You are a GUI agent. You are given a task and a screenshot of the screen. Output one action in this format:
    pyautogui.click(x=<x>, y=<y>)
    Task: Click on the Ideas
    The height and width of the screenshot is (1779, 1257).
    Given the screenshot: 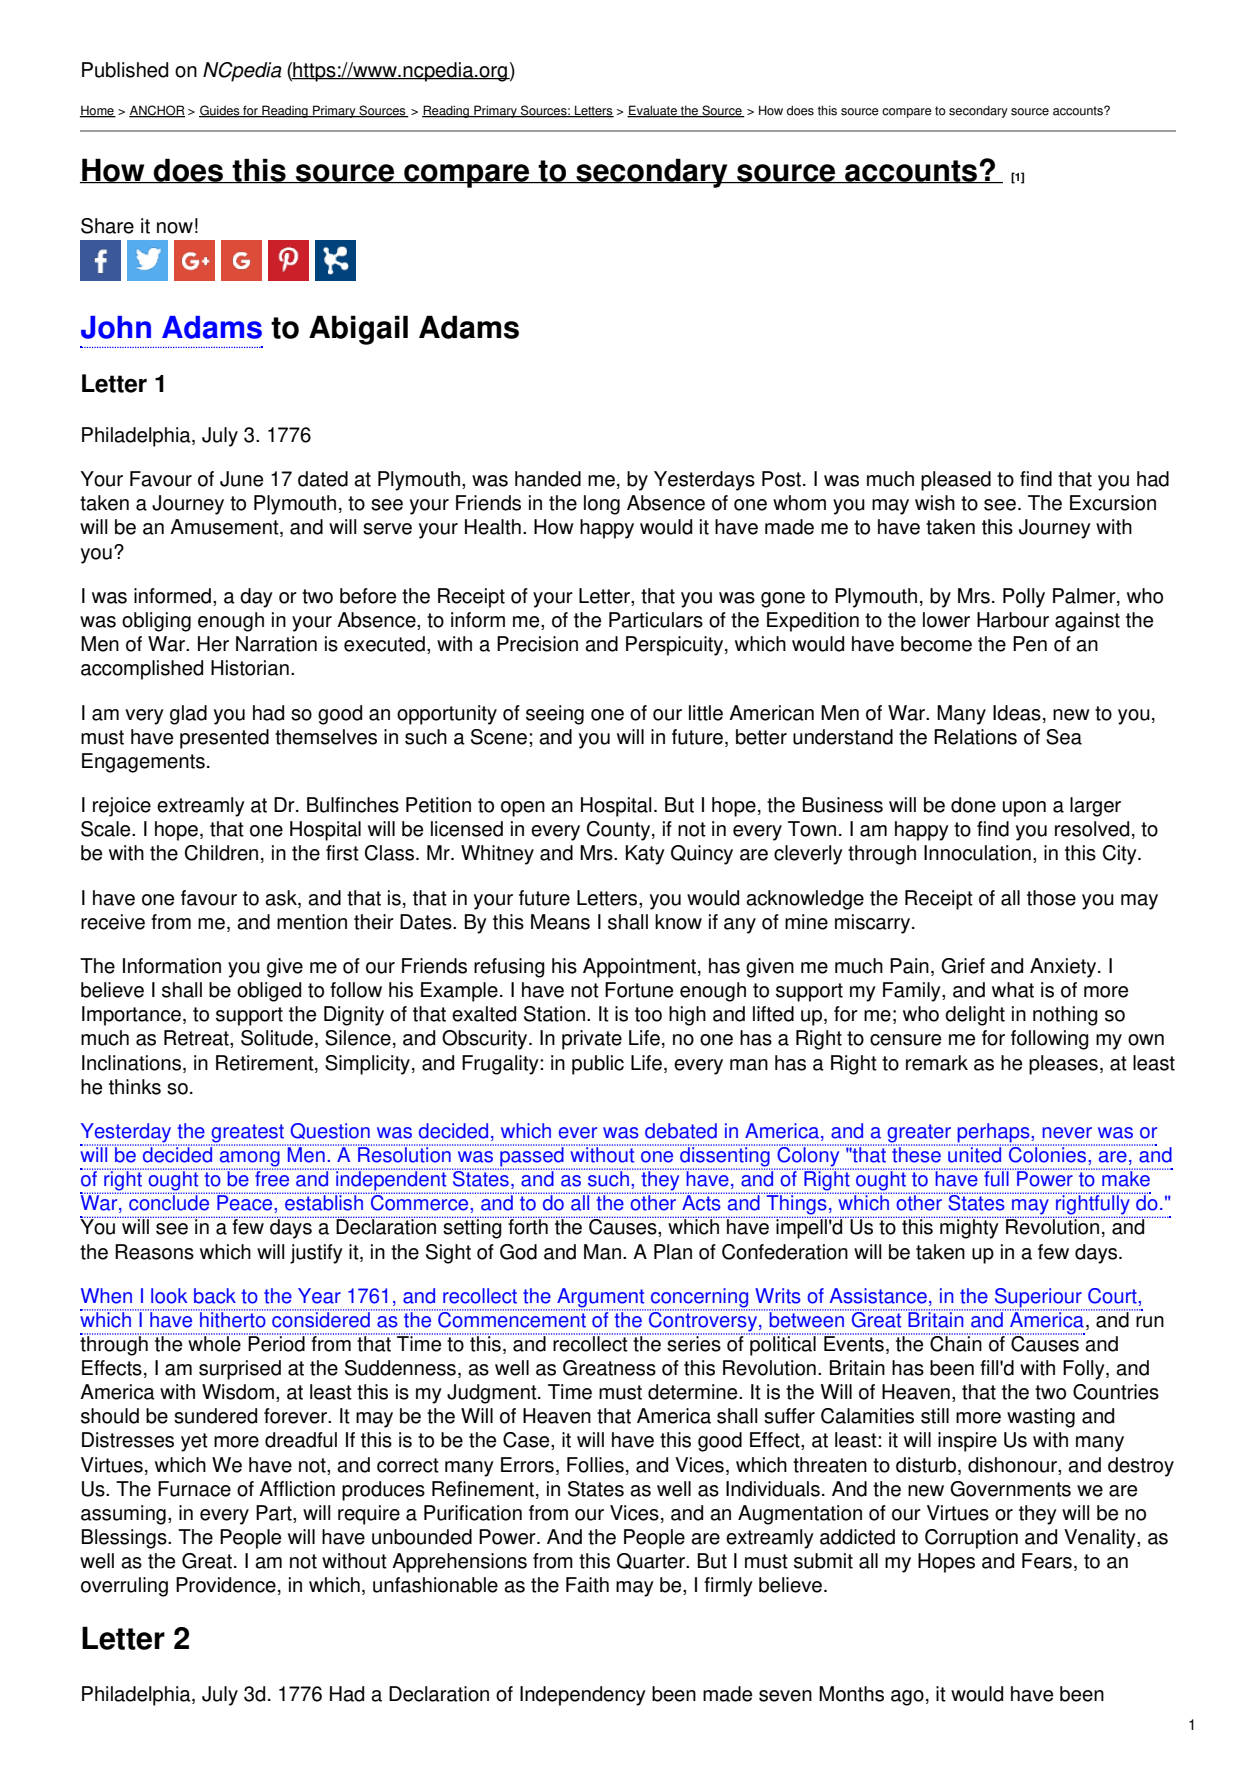 What is the action you would take?
    pyautogui.click(x=1017, y=713)
